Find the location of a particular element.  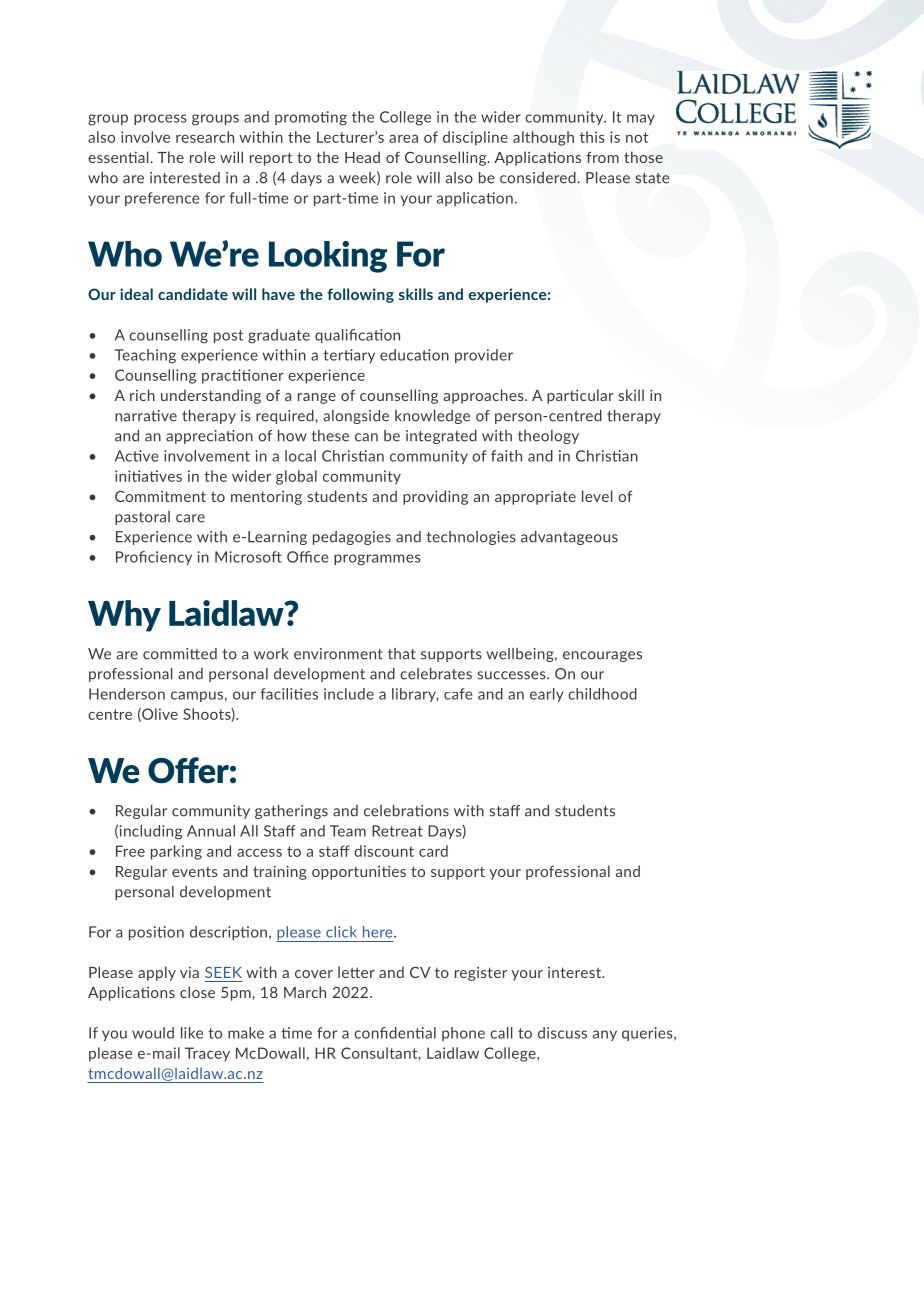

education is located at coordinates (414, 355).
